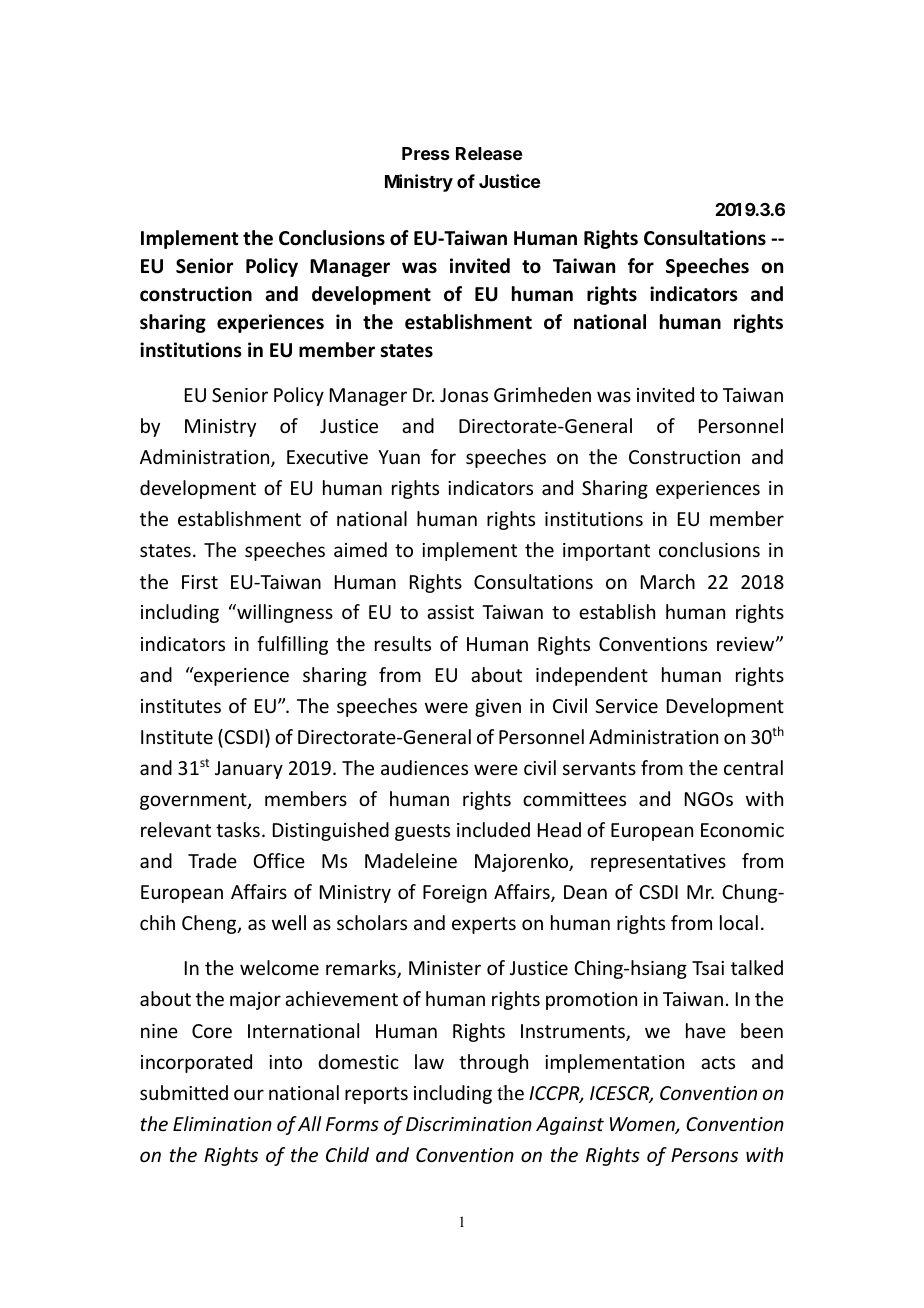  What do you see at coordinates (747, 644) in the document?
I see `review` at bounding box center [747, 644].
